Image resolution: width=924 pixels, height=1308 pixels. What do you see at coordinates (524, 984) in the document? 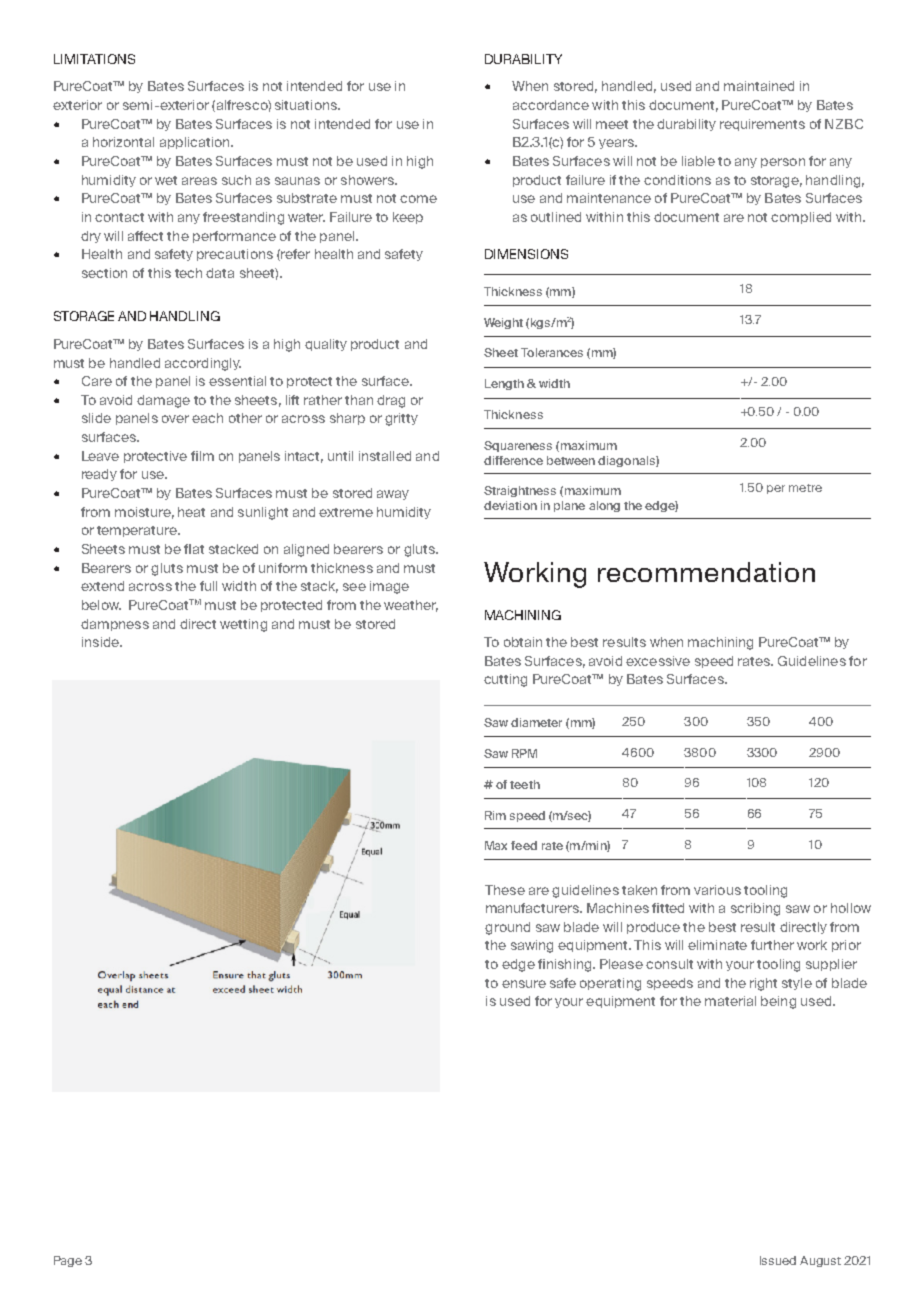
I see `ensure` at bounding box center [524, 984].
